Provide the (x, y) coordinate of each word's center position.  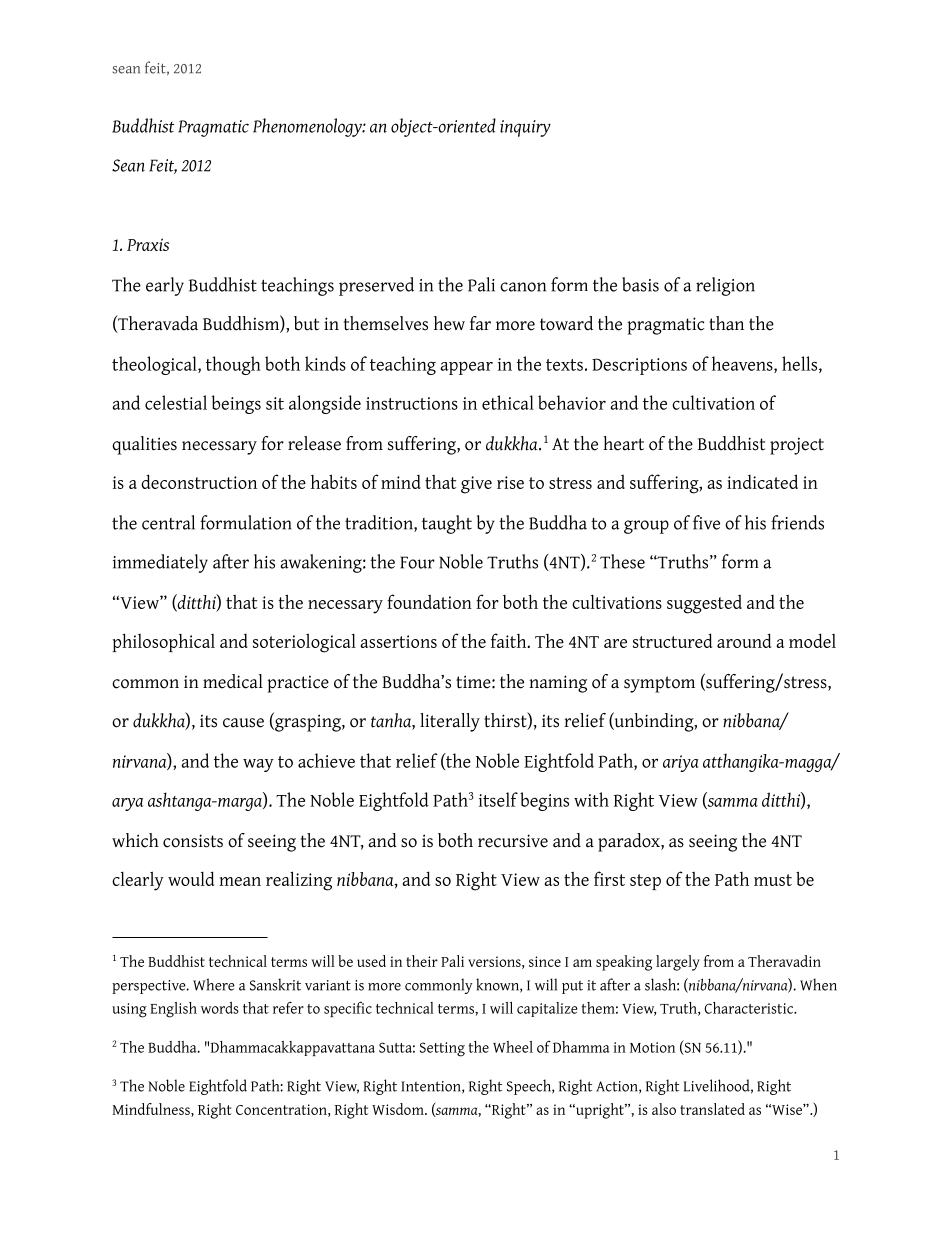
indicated (762, 481)
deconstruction (199, 481)
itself (498, 799)
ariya (681, 763)
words (220, 1008)
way (258, 765)
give (476, 485)
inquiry (525, 128)
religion (725, 286)
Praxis (148, 244)
